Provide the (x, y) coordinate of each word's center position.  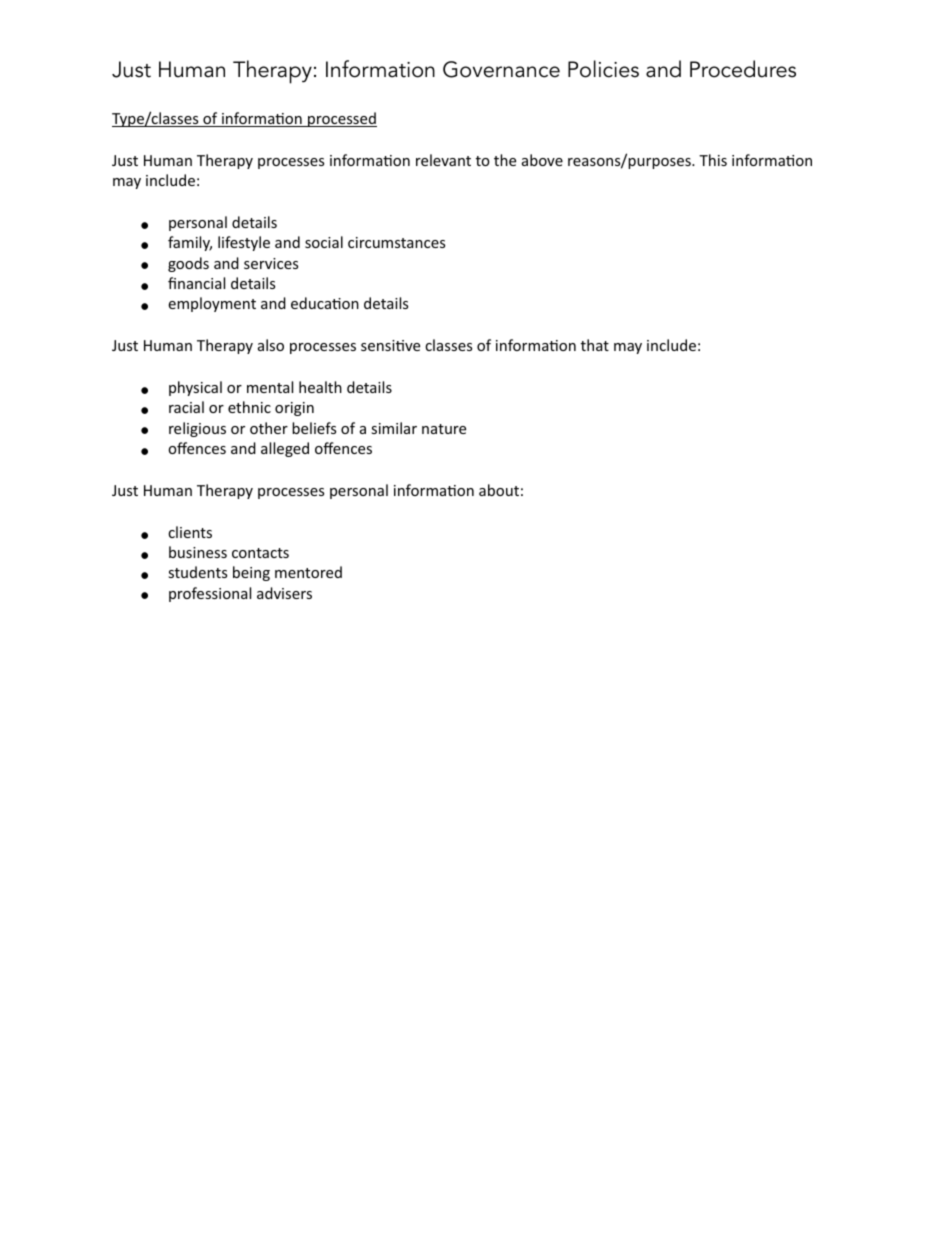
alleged (285, 449)
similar (394, 428)
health (320, 387)
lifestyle (244, 243)
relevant (443, 160)
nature (444, 429)
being (251, 573)
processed (341, 119)
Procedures (743, 69)
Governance (501, 69)
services (271, 263)
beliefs (314, 428)
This (713, 160)
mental (270, 387)
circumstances (396, 242)
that (595, 345)
